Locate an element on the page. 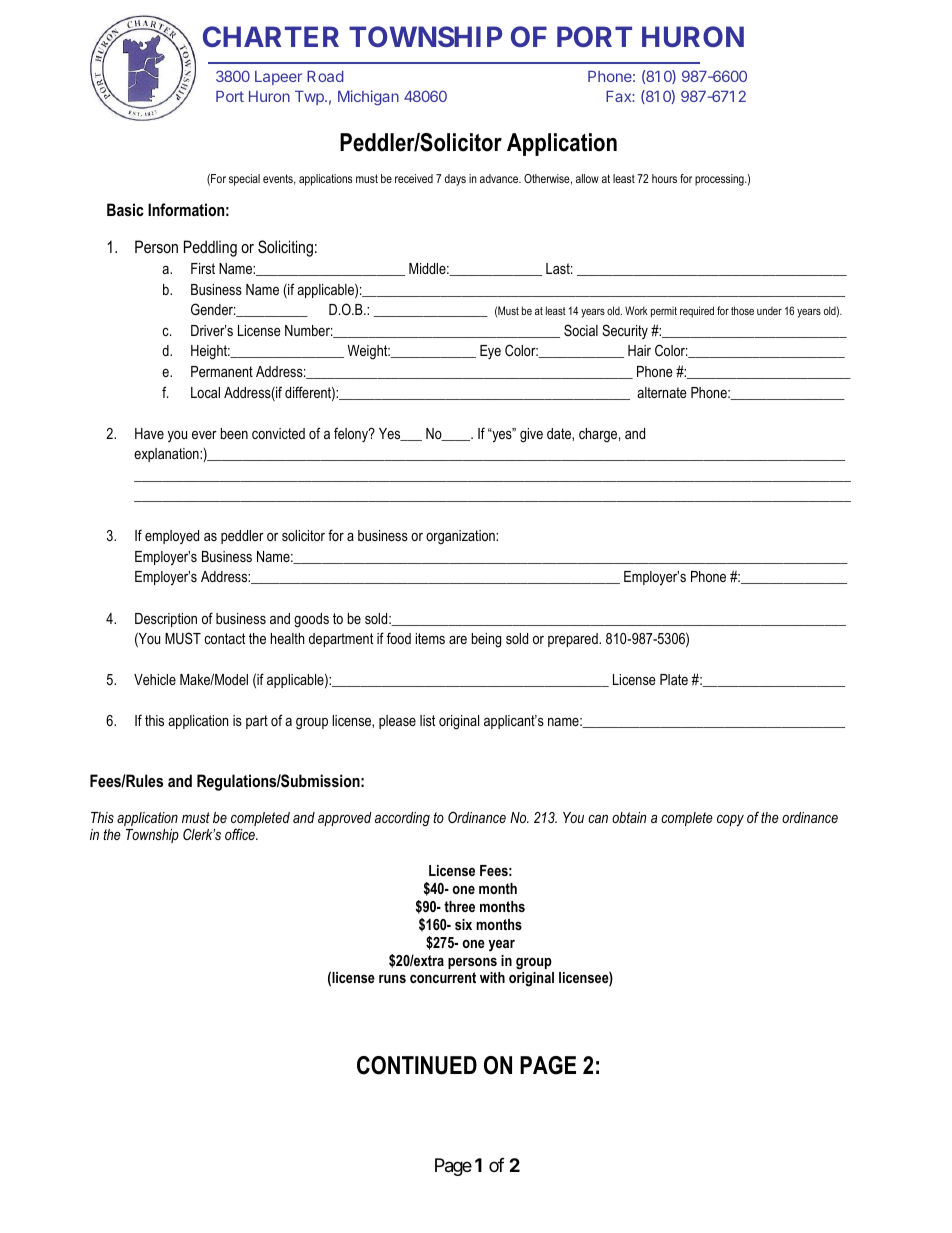 This document has height=1233, width=952. CONTINUED is located at coordinates (417, 1065).
